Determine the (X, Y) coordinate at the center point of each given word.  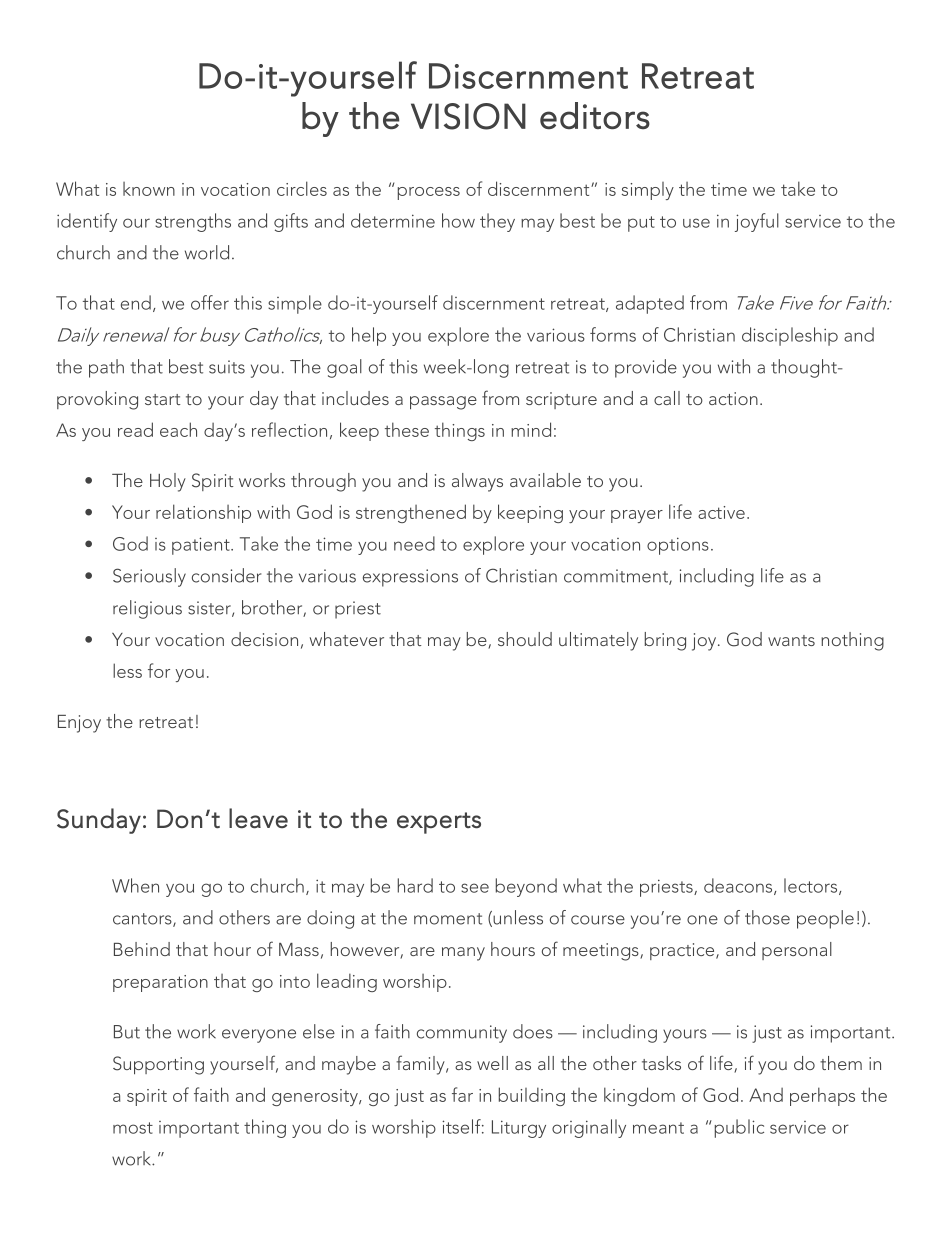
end (136, 302)
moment (448, 919)
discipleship (790, 336)
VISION (468, 116)
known (149, 189)
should (525, 639)
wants (791, 640)
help (369, 336)
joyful (757, 222)
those (767, 917)
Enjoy (79, 724)
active (721, 512)
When (135, 885)
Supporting (158, 1065)
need (414, 543)
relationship (203, 513)
